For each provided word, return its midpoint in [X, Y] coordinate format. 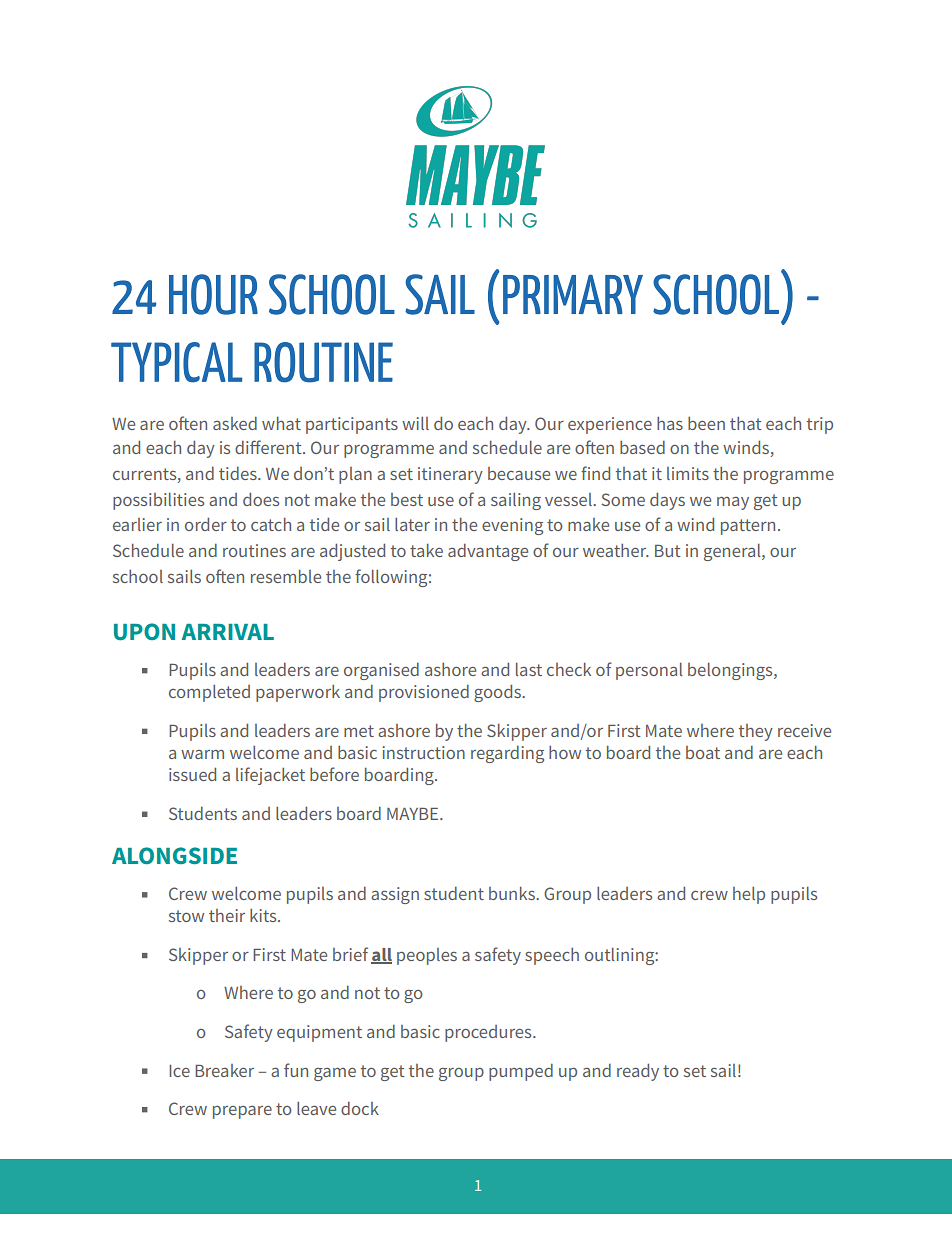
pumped [521, 1072]
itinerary [450, 475]
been [706, 423]
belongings [731, 671]
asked [235, 423]
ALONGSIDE [174, 855]
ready [638, 1072]
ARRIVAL [228, 632]
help [749, 895]
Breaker [224, 1070]
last [529, 669]
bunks [513, 893]
